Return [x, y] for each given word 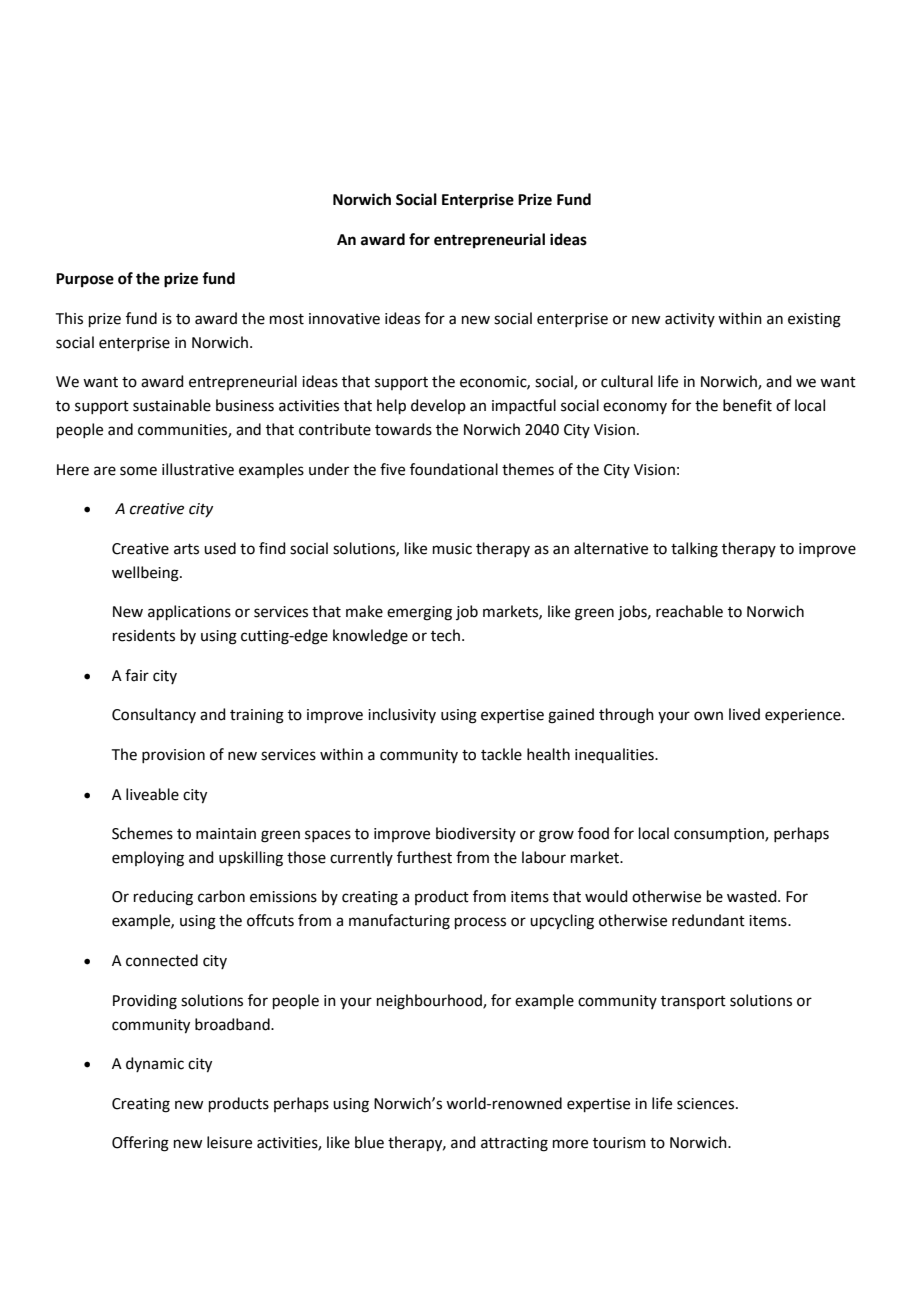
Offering [140, 1144]
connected [162, 960]
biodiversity [476, 834]
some [138, 471]
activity [690, 320]
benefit [747, 405]
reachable [689, 611]
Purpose [85, 280]
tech [445, 635]
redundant [708, 920]
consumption [720, 835]
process [480, 923]
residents [144, 635]
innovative [344, 319]
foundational [454, 469]
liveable [152, 794]
